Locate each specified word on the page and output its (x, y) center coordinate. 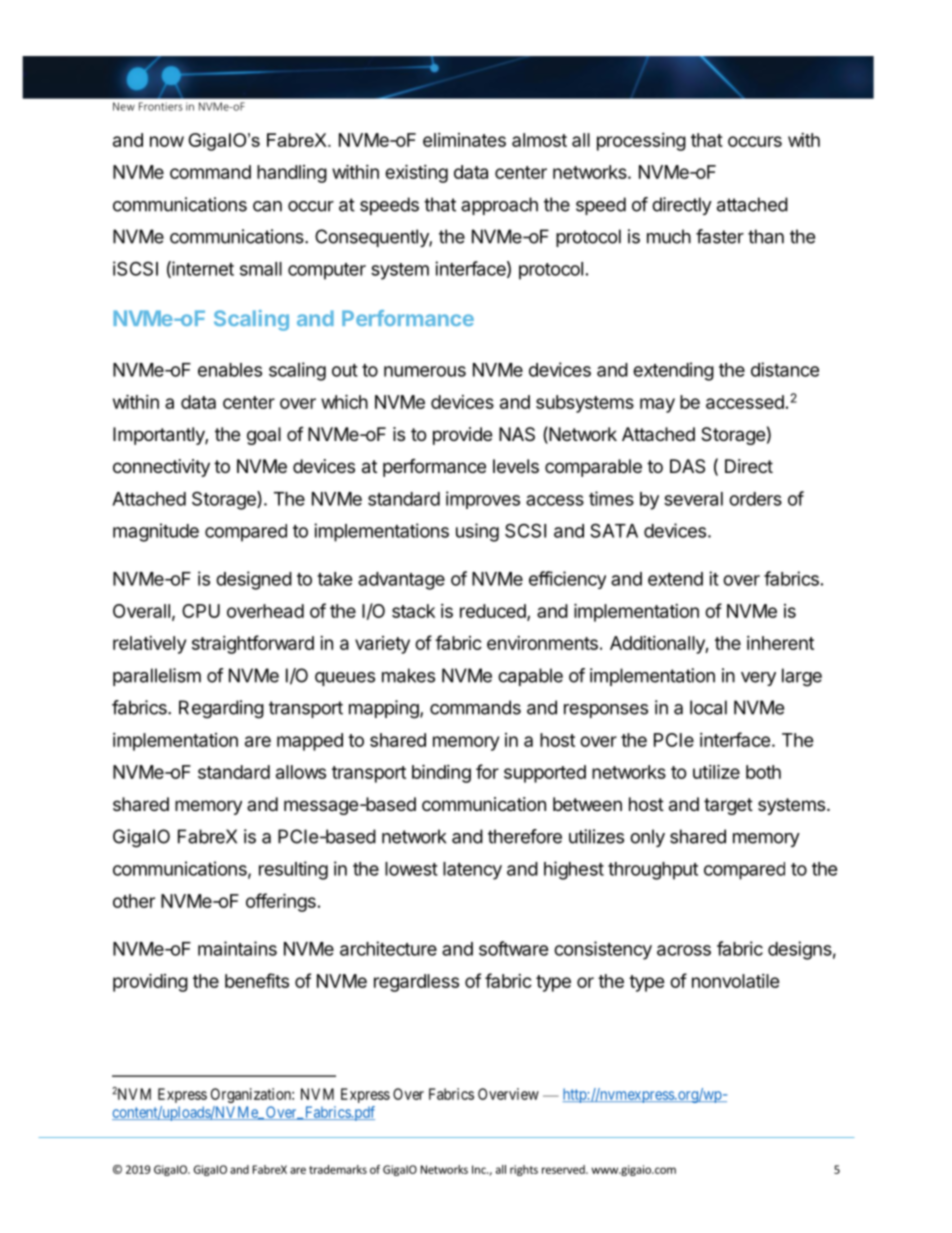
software (514, 948)
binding (441, 773)
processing (641, 142)
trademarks (338, 1169)
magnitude (156, 532)
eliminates (464, 140)
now (167, 141)
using (477, 532)
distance (785, 369)
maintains (237, 948)
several (693, 499)
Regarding (221, 709)
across (684, 950)
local (708, 707)
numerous (425, 371)
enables (230, 370)
